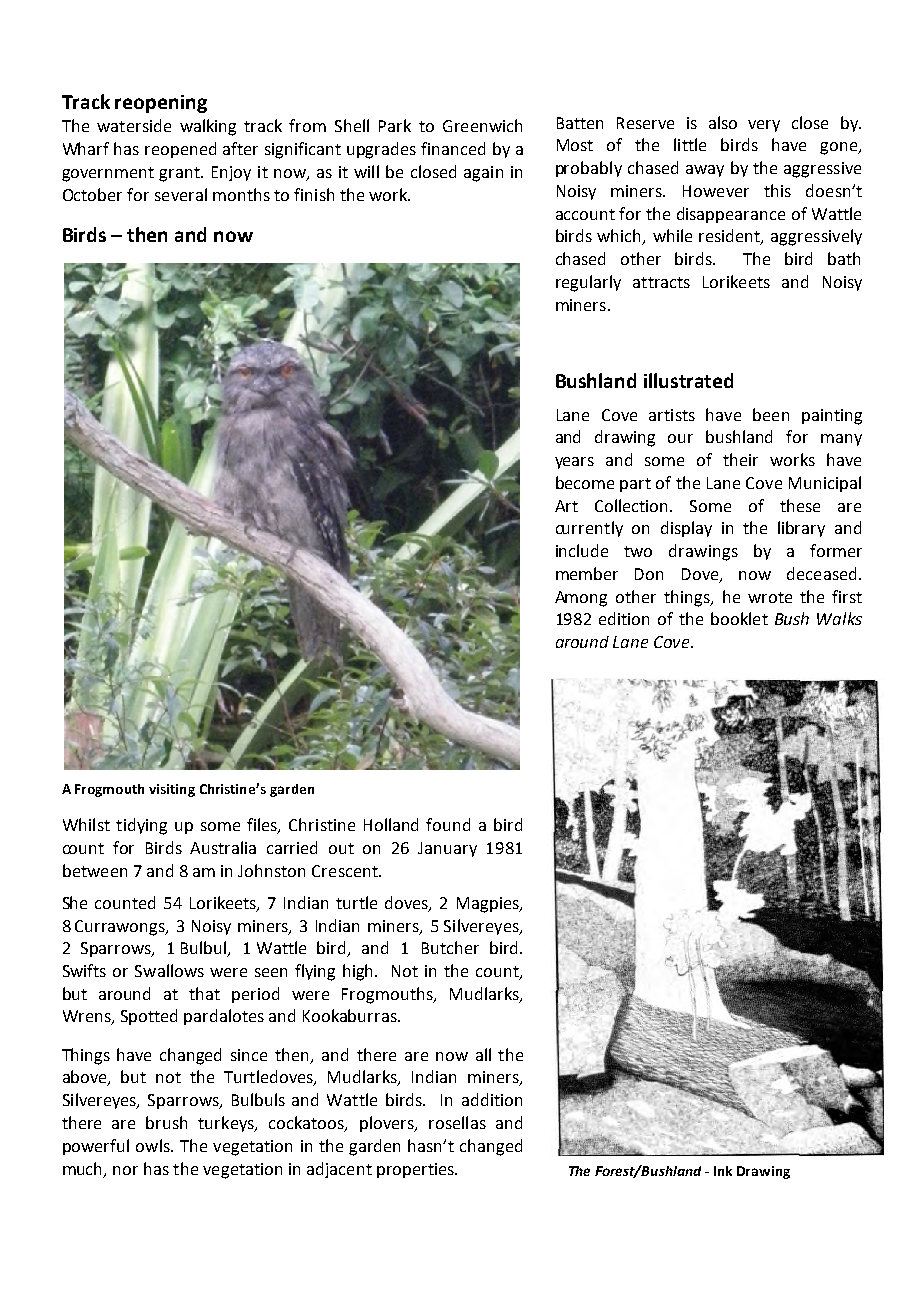  Describe the element at coordinates (492, 1099) in the document. I see `addition` at that location.
